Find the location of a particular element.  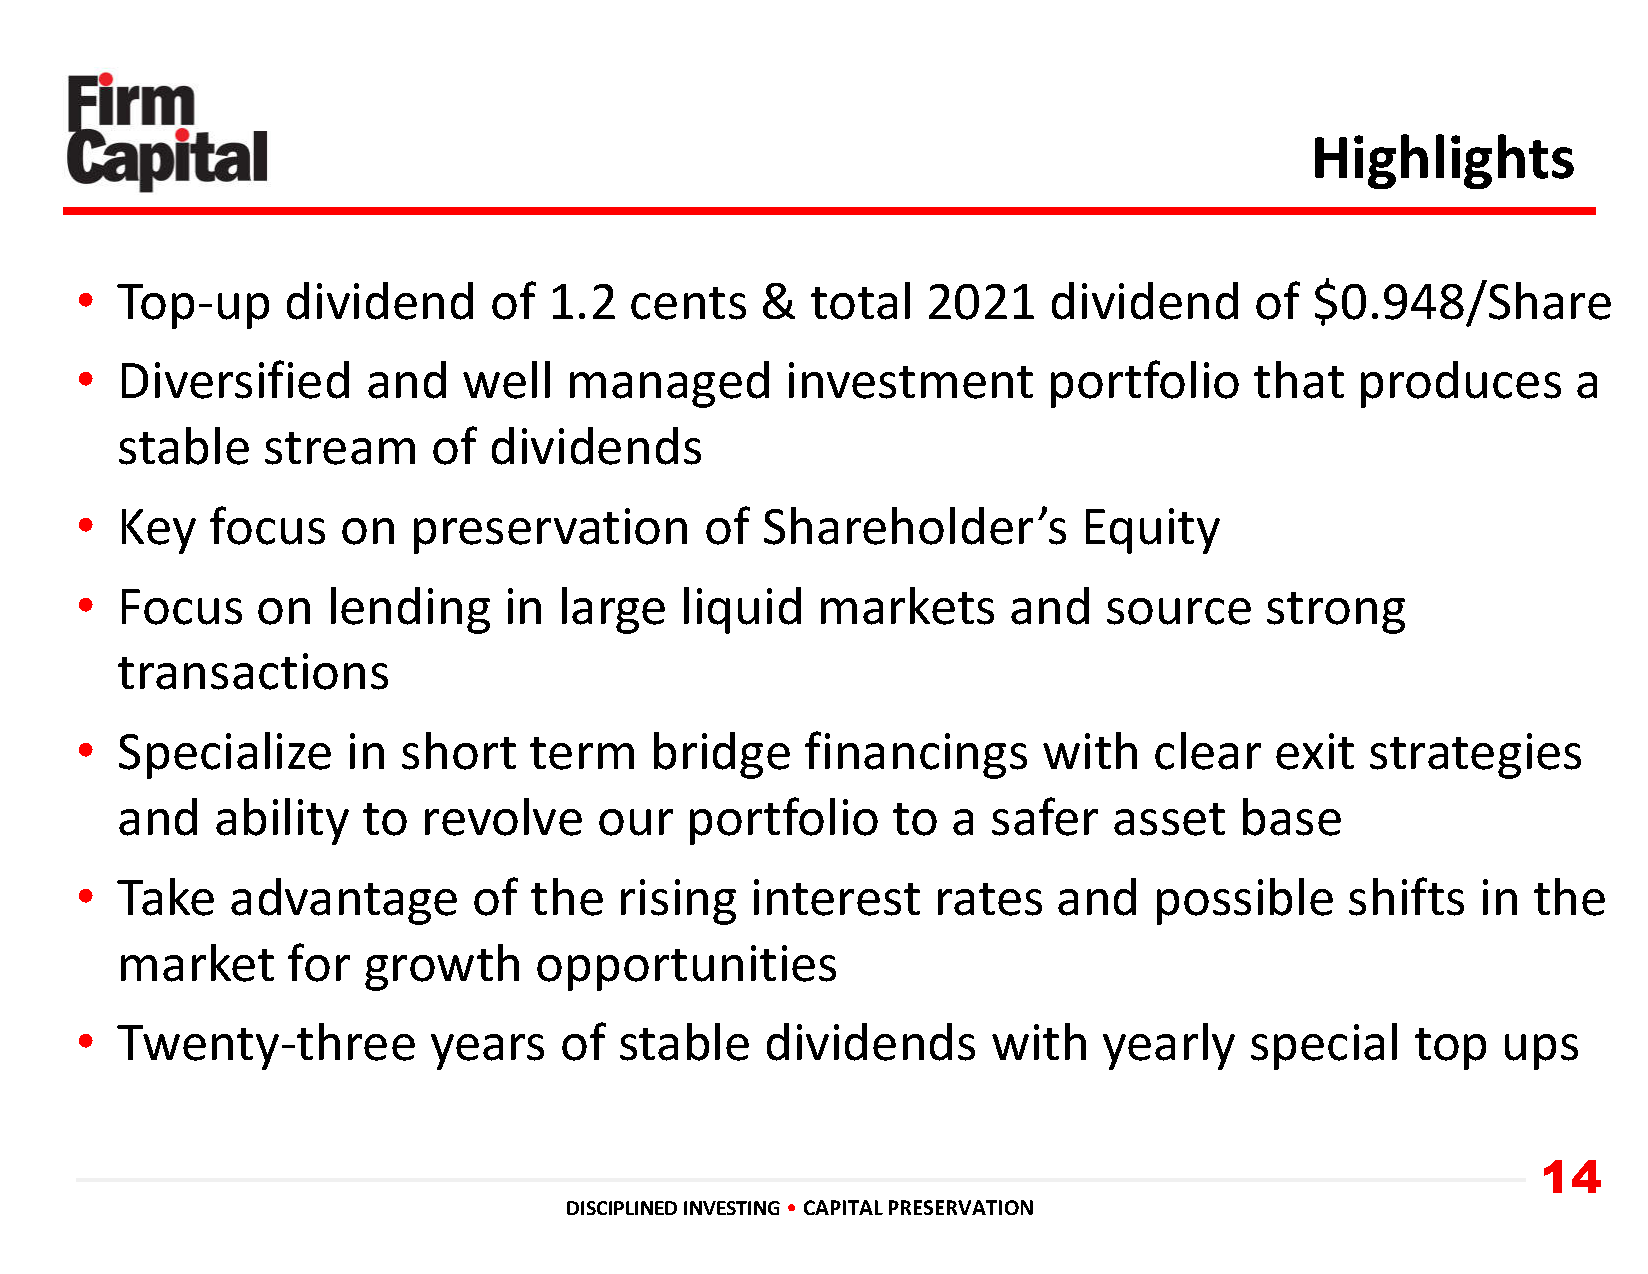

exit is located at coordinates (1315, 751).
